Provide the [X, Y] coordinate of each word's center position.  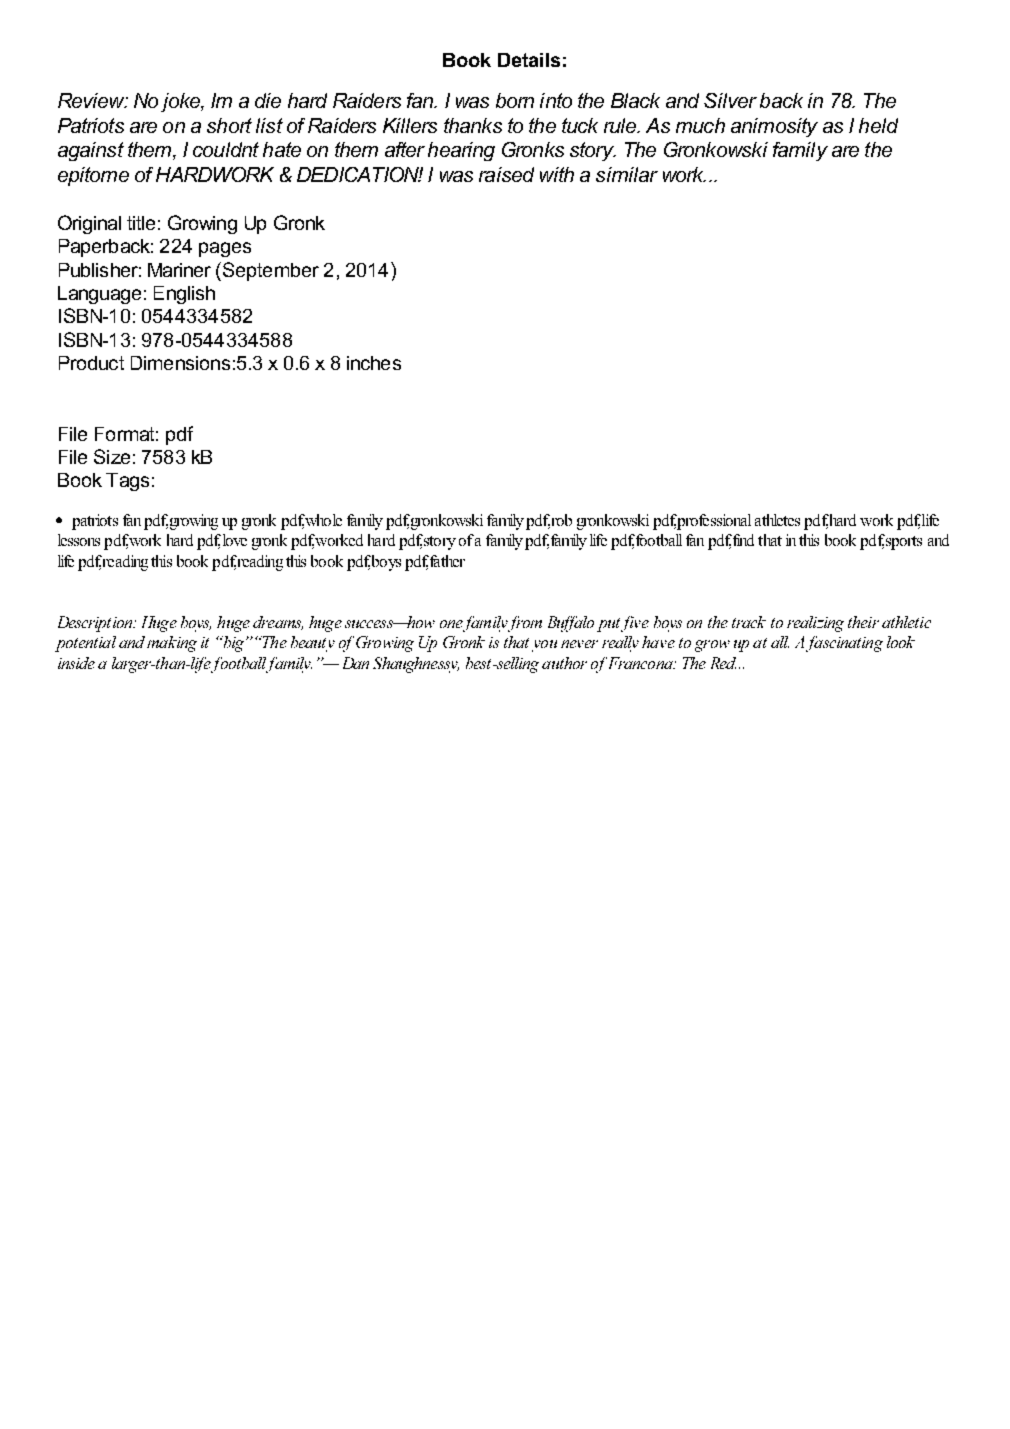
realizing [815, 624]
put [608, 625]
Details [529, 60]
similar [627, 174]
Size [112, 456]
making [172, 644]
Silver [730, 100]
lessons [79, 540]
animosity [774, 127]
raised [506, 174]
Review [92, 100]
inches [374, 363]
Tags [127, 482]
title [141, 223]
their [863, 622]
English [184, 295]
